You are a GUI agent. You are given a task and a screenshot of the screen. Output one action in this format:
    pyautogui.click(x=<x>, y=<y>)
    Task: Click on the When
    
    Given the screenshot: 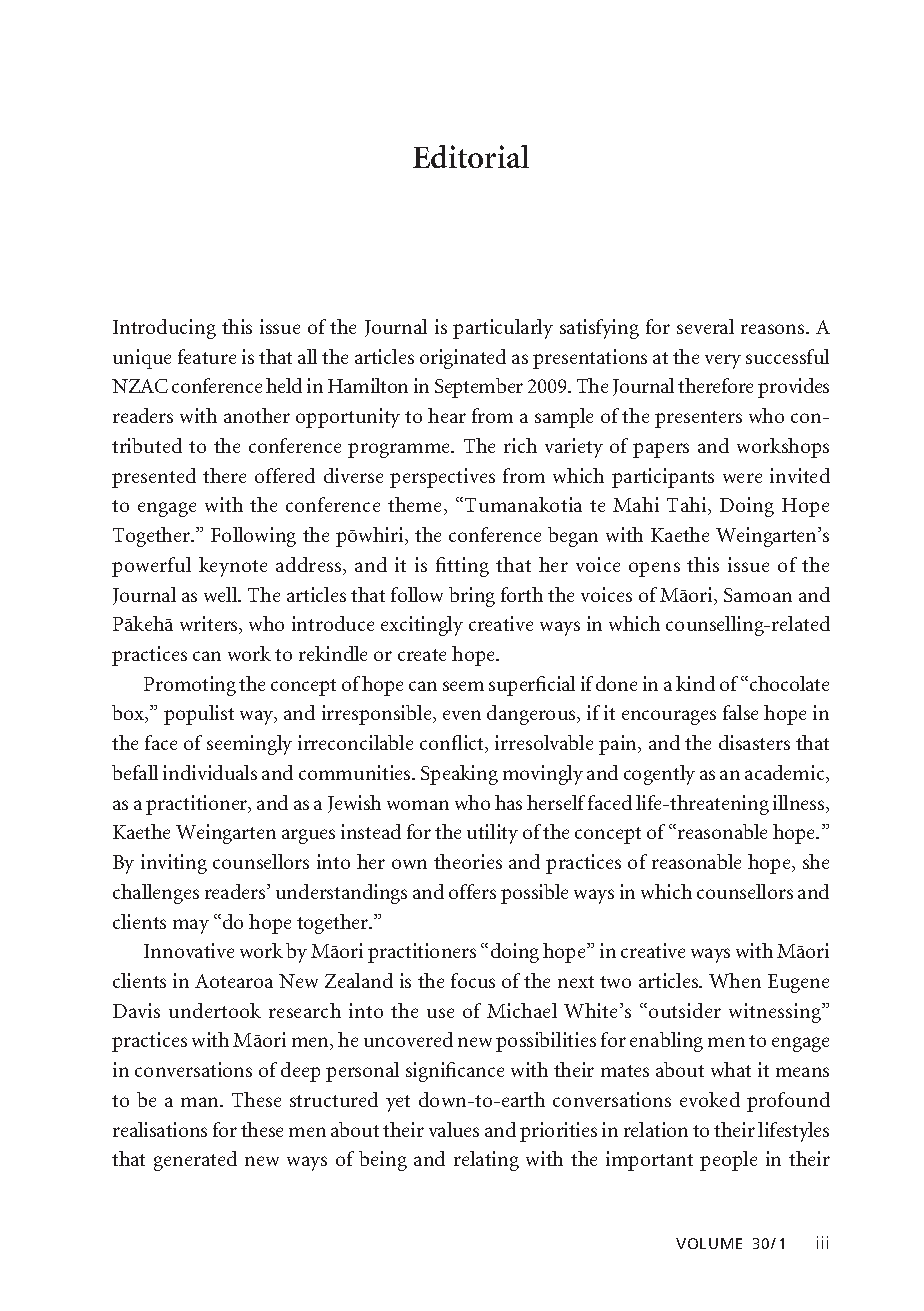 What is the action you would take?
    pyautogui.click(x=735, y=980)
